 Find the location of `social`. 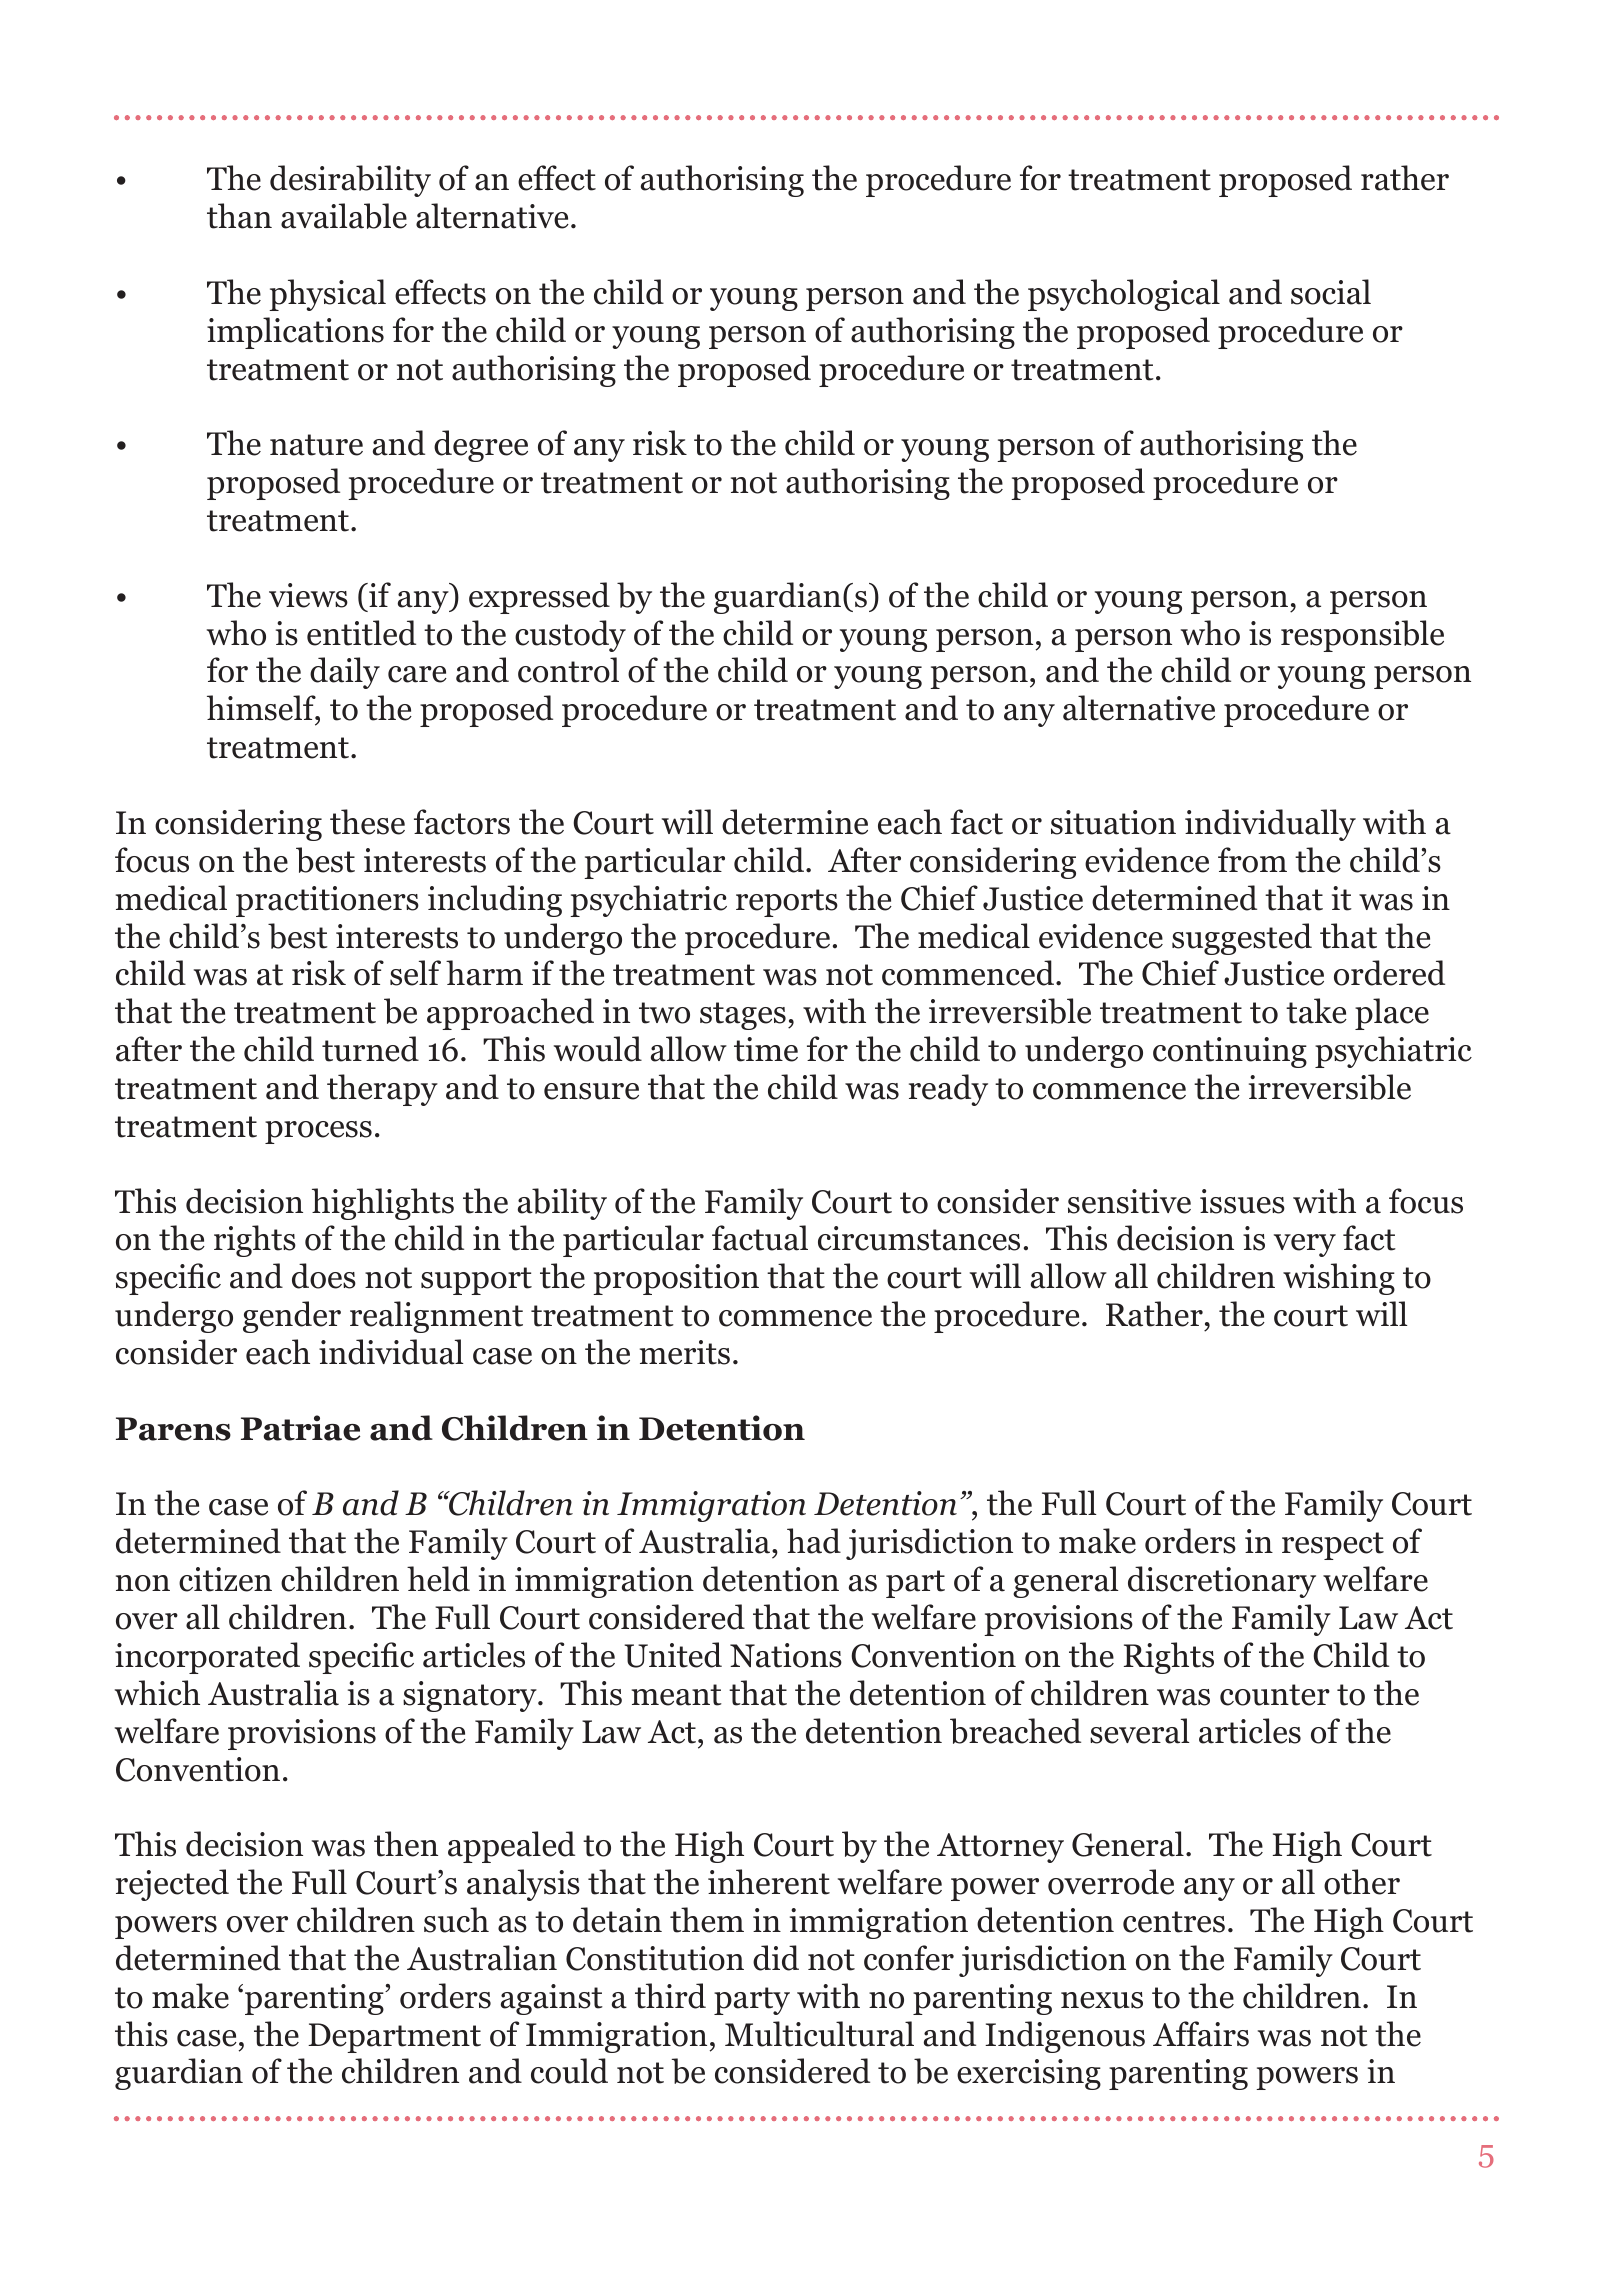

social is located at coordinates (1331, 292).
